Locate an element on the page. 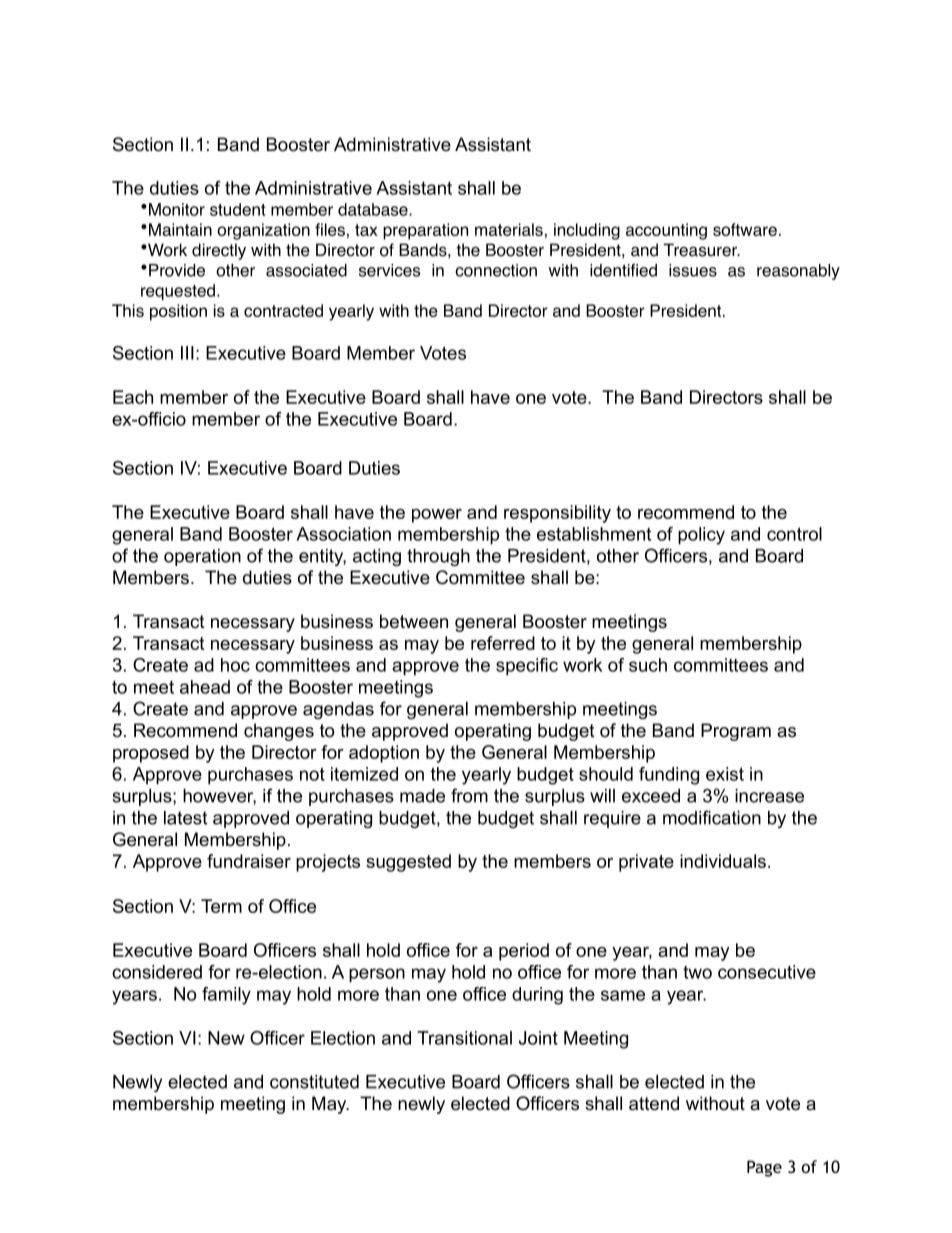 The image size is (952, 1233). directly is located at coordinates (219, 251).
